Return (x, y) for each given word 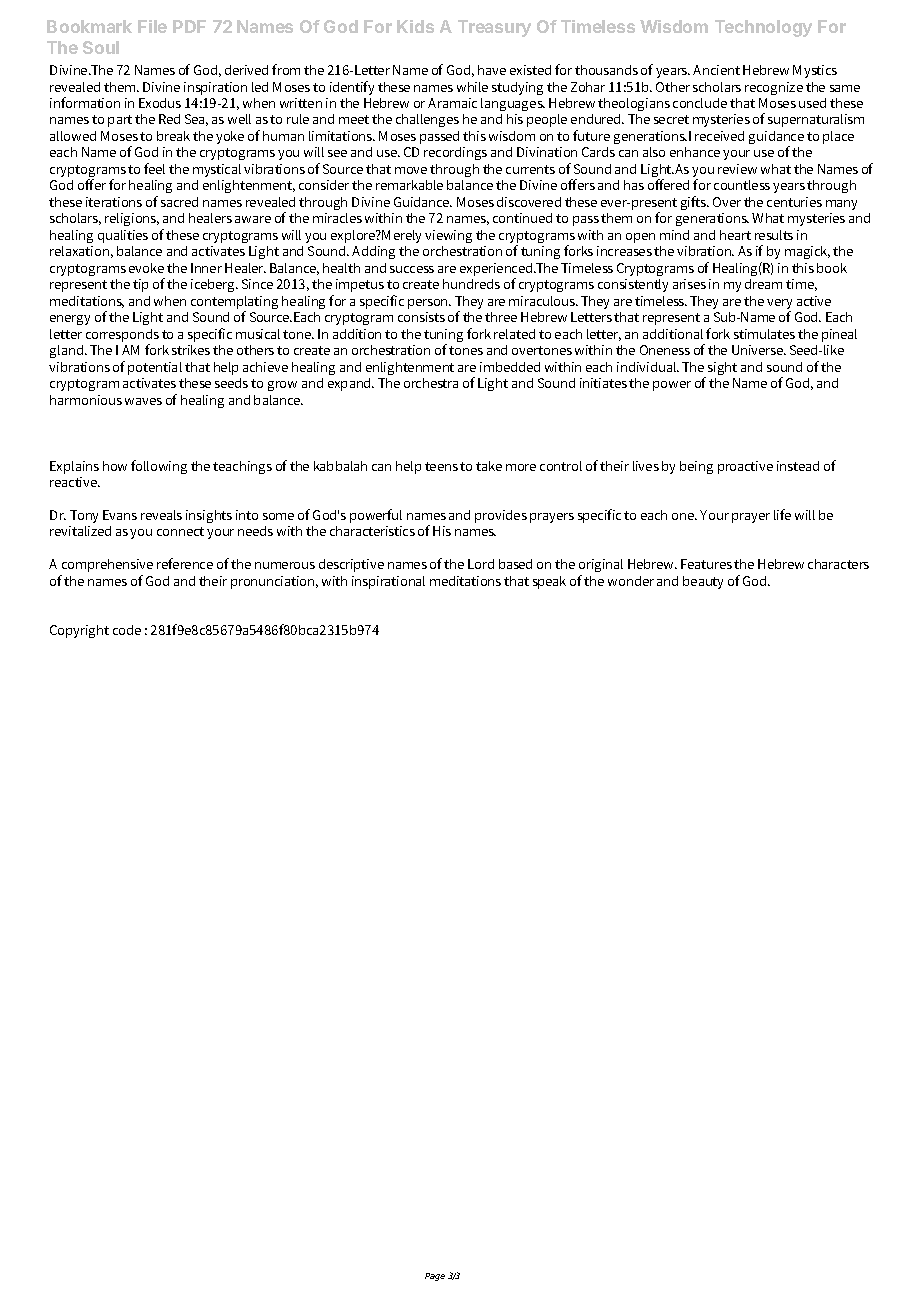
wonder (631, 581)
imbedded (510, 367)
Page (435, 1277)
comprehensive (107, 565)
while (472, 87)
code (127, 630)
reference (185, 563)
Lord (481, 564)
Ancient (716, 70)
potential (155, 368)
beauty (703, 582)
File (152, 26)
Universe (759, 350)
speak (549, 582)
